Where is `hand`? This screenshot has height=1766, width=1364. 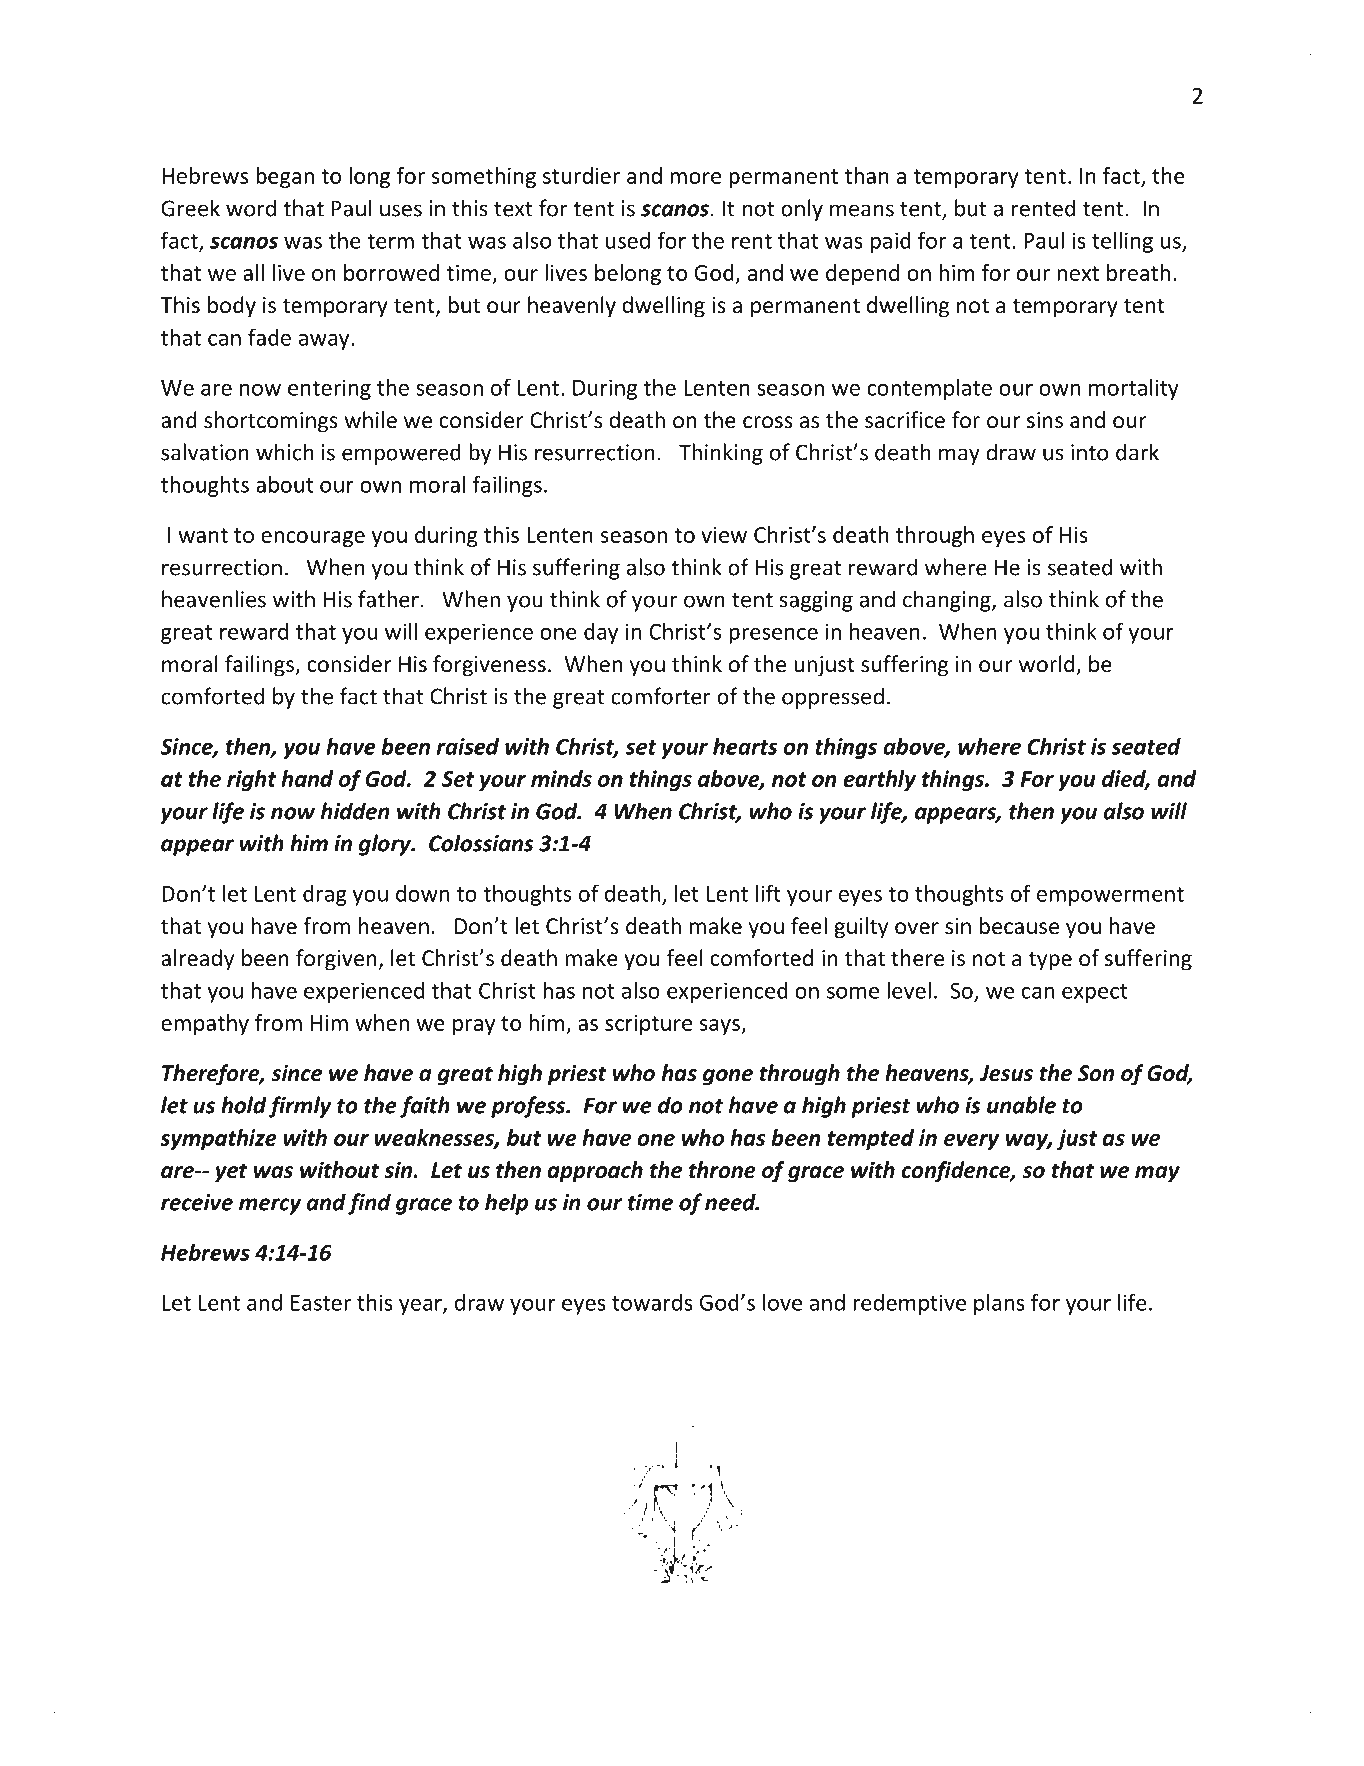 hand is located at coordinates (307, 778).
